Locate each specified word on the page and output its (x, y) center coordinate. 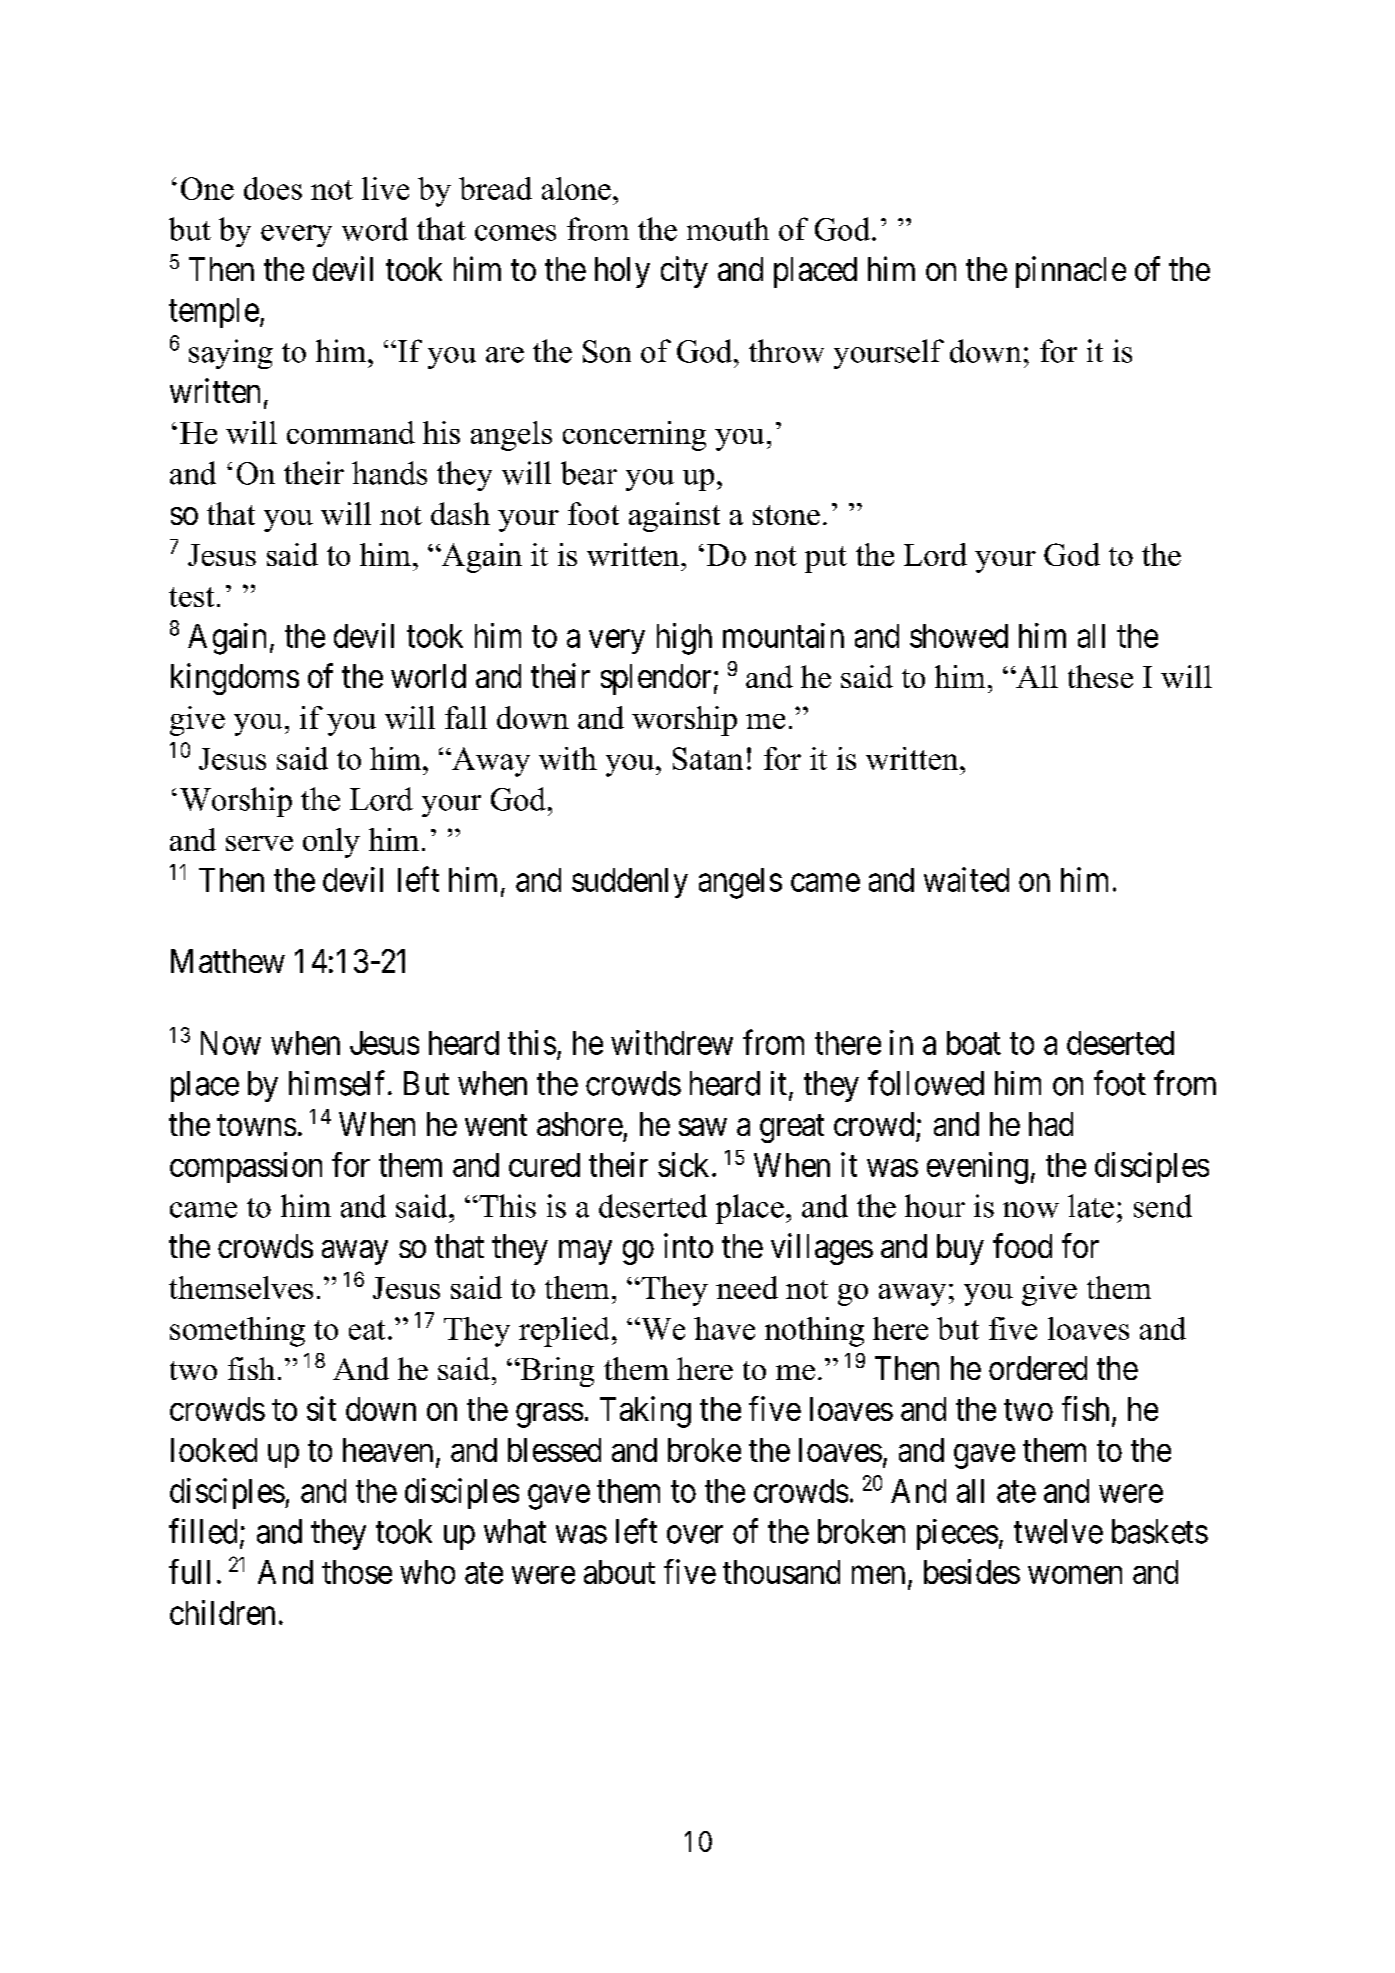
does (273, 188)
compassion (246, 1167)
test (191, 597)
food (1022, 1245)
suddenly (630, 883)
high (684, 639)
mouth (728, 229)
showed (959, 636)
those (357, 1572)
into (688, 1245)
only (331, 843)
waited (966, 879)
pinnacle (1071, 272)
